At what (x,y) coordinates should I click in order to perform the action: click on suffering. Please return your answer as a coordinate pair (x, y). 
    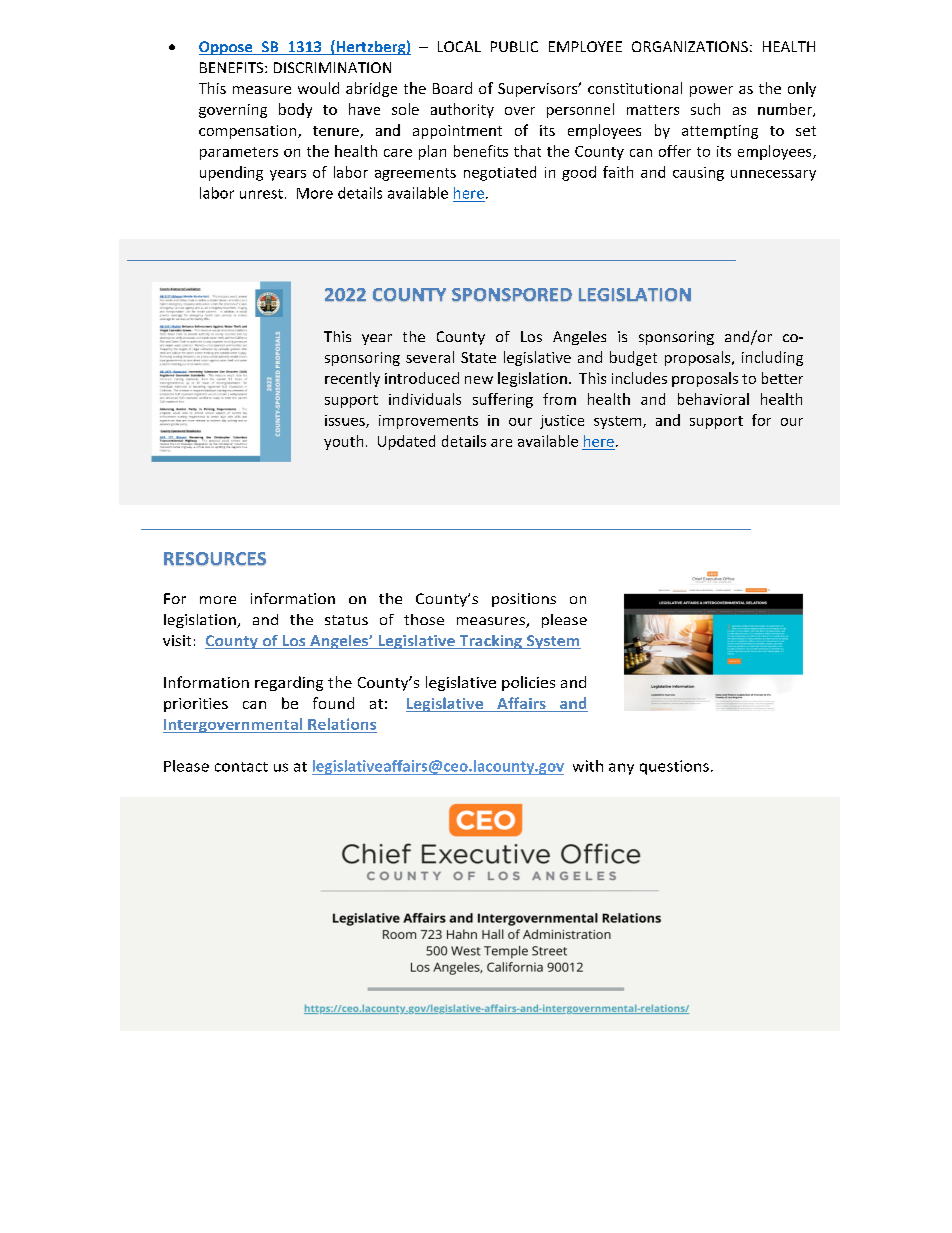
    Looking at the image, I should click on (503, 400).
